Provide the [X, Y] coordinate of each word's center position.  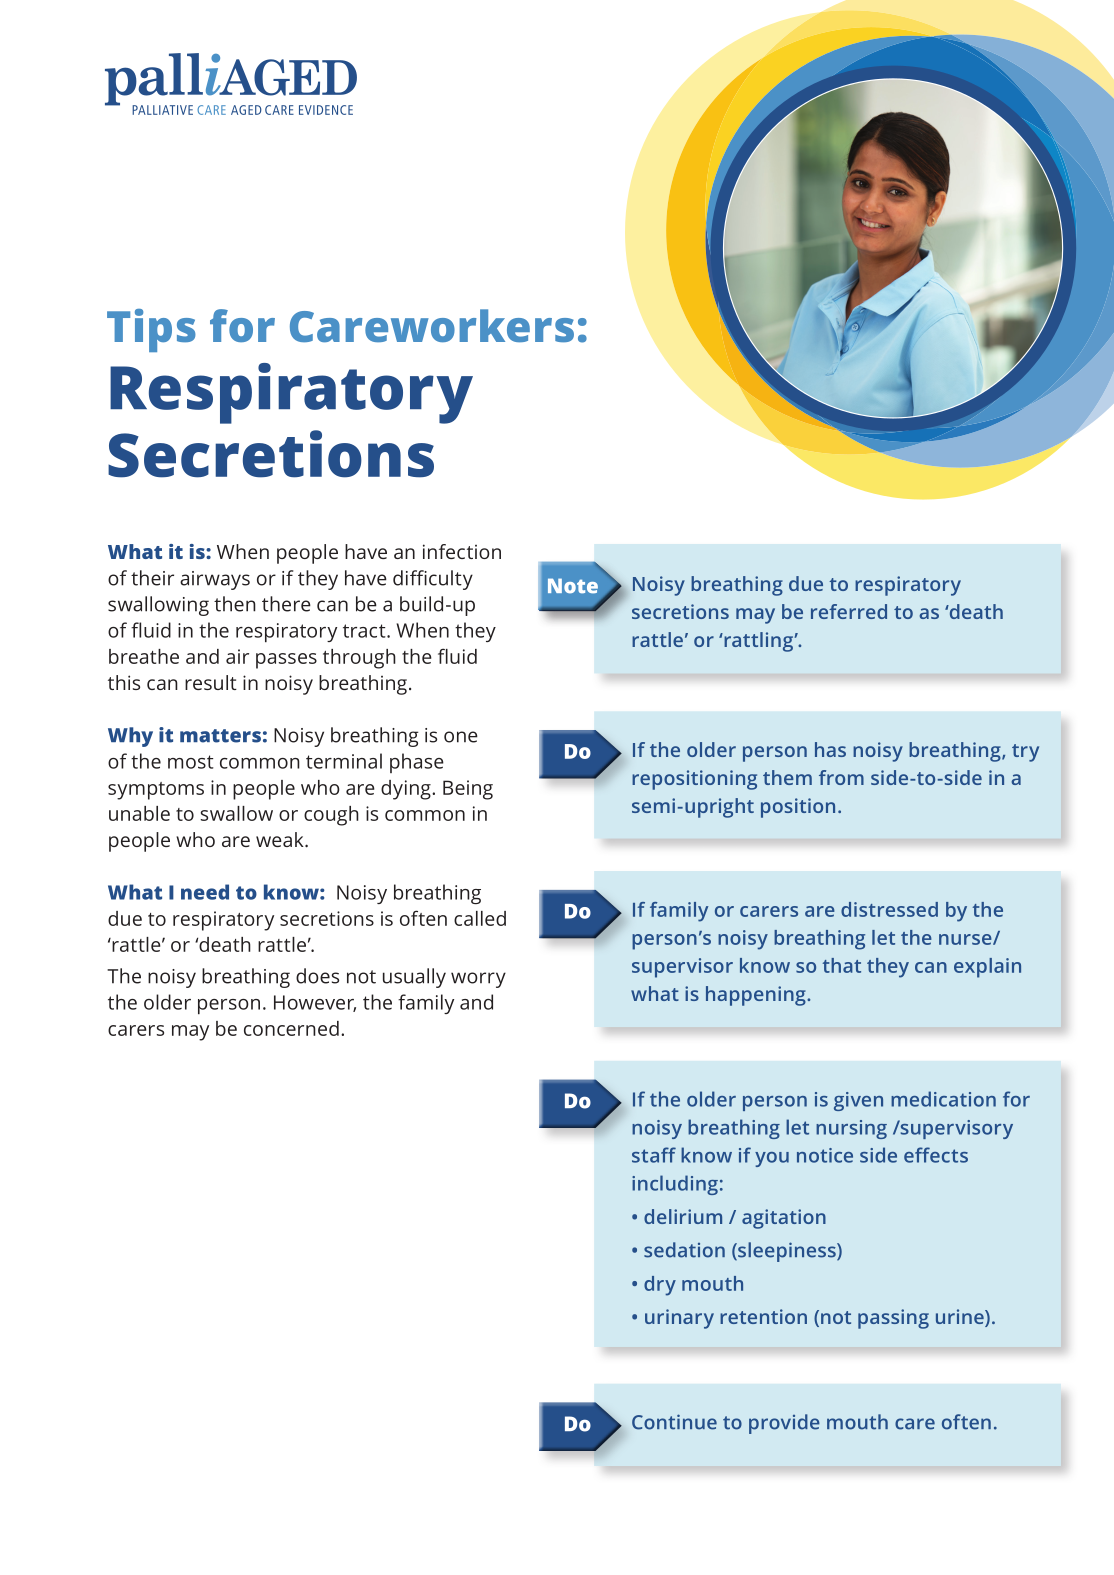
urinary [679, 1319]
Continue [674, 1422]
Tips [151, 330]
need [205, 892]
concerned [291, 1028]
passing [893, 1319]
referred [849, 611]
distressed [889, 909]
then [235, 604]
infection [462, 551]
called [480, 918]
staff [654, 1155]
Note [573, 586]
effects [936, 1155]
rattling [757, 642]
